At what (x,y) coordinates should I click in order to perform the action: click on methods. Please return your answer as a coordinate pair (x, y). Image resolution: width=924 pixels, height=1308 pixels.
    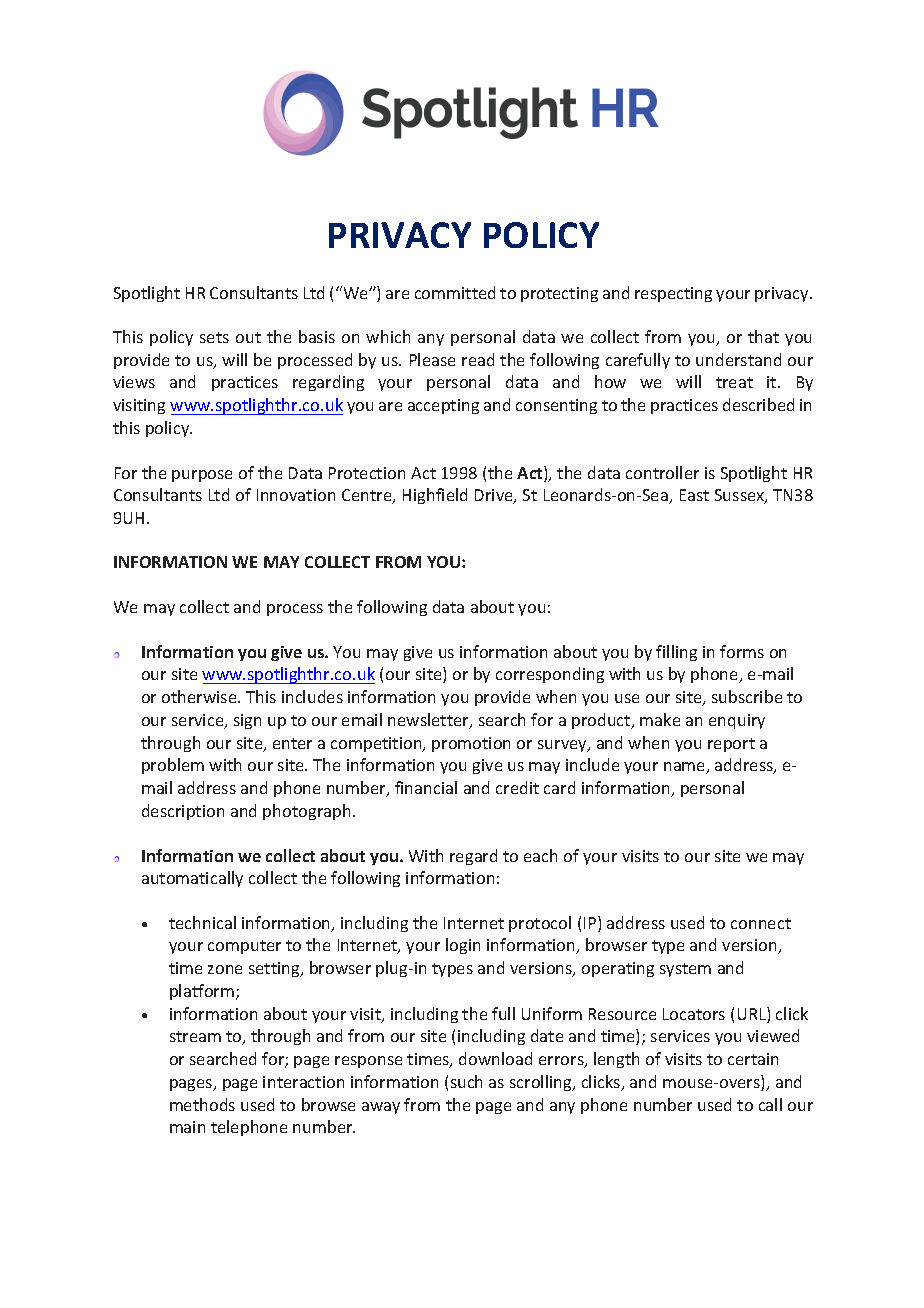
    Looking at the image, I should click on (202, 1104).
